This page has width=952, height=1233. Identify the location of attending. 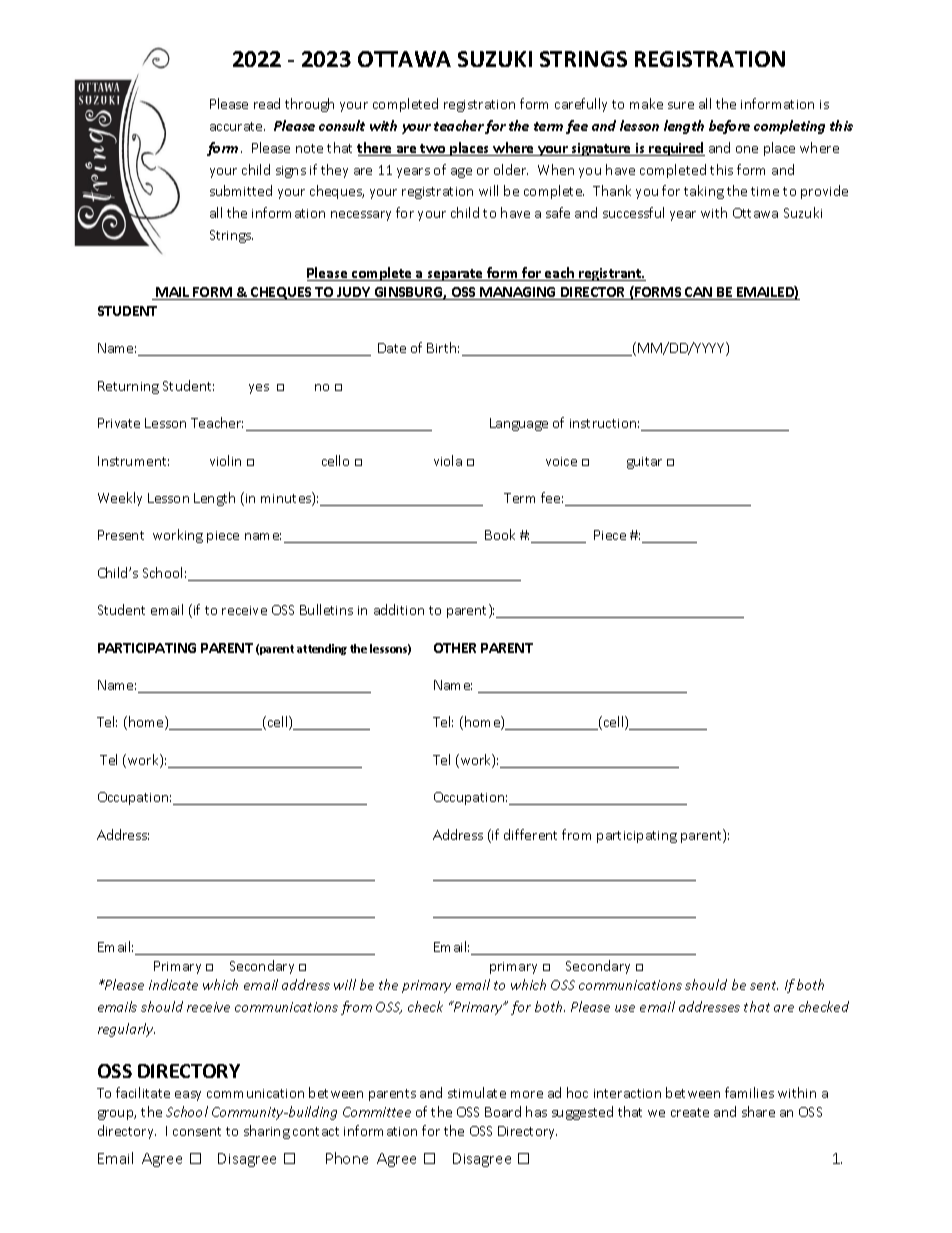
(322, 649).
